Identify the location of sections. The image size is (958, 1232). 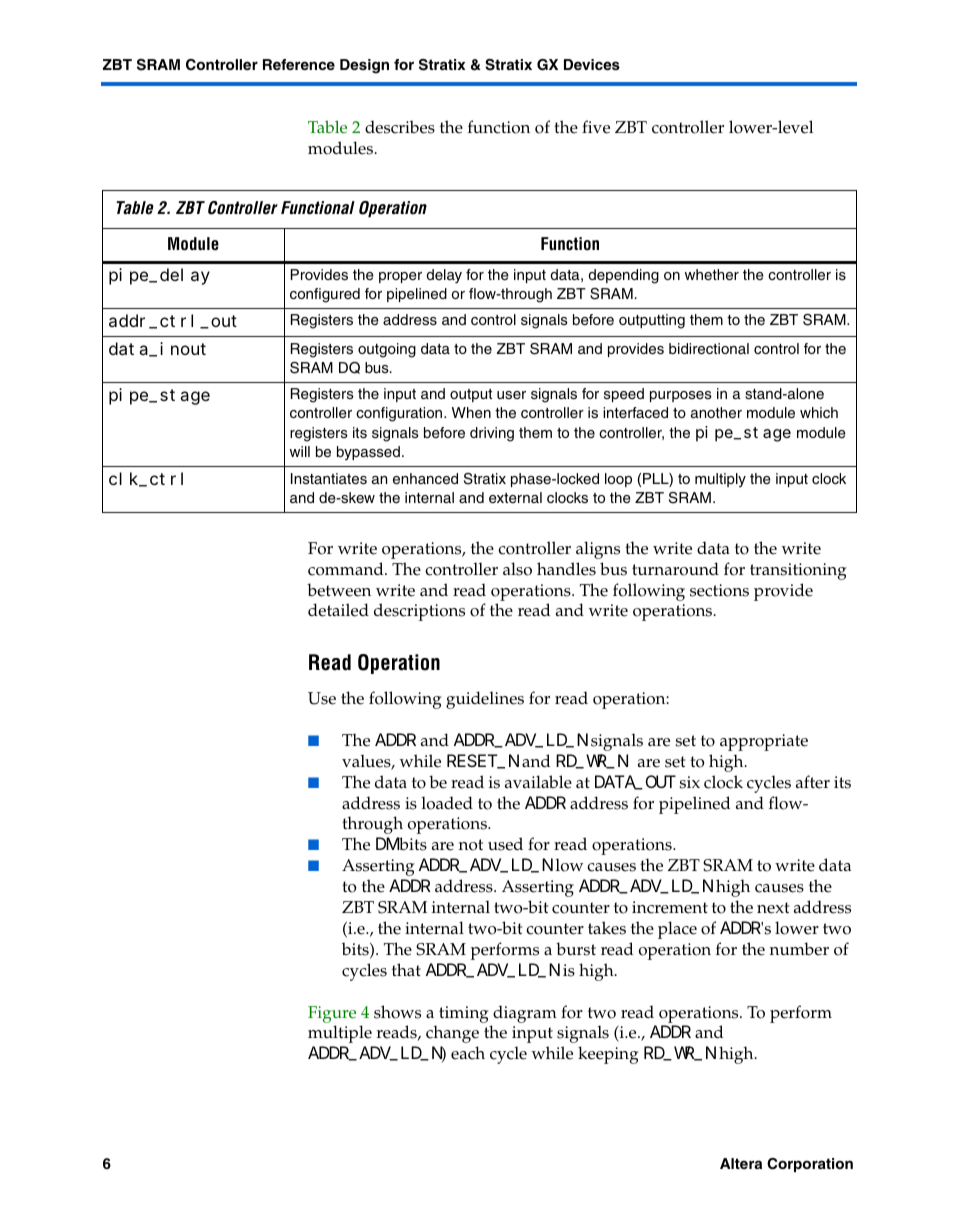
(719, 590).
